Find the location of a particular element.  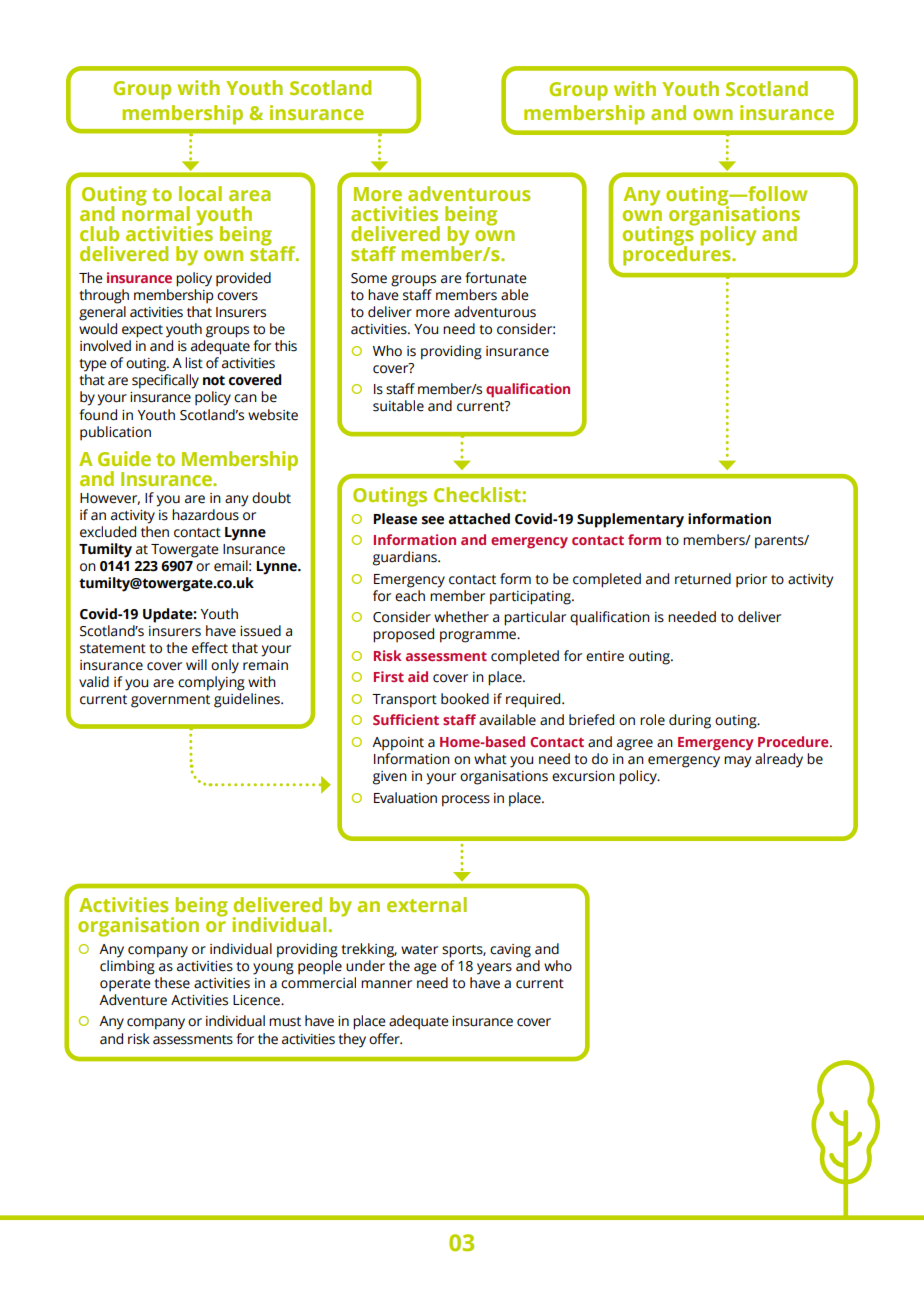

returned is located at coordinates (703, 579).
